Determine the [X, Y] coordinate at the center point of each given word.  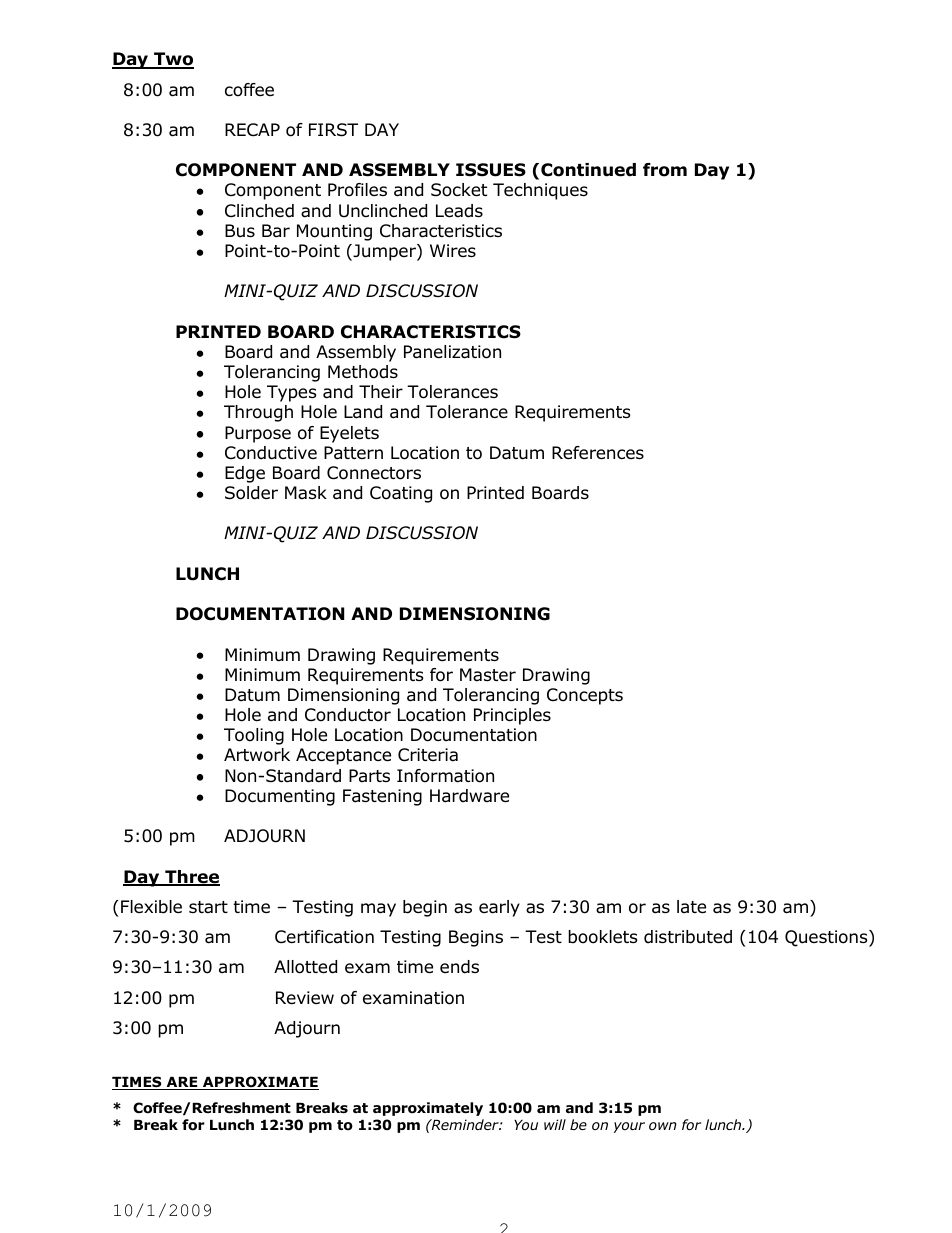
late [691, 907]
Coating [401, 494]
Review [305, 998]
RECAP [252, 130]
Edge [245, 474]
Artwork [257, 755]
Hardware [469, 796]
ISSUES [491, 170]
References [598, 453]
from [665, 170]
